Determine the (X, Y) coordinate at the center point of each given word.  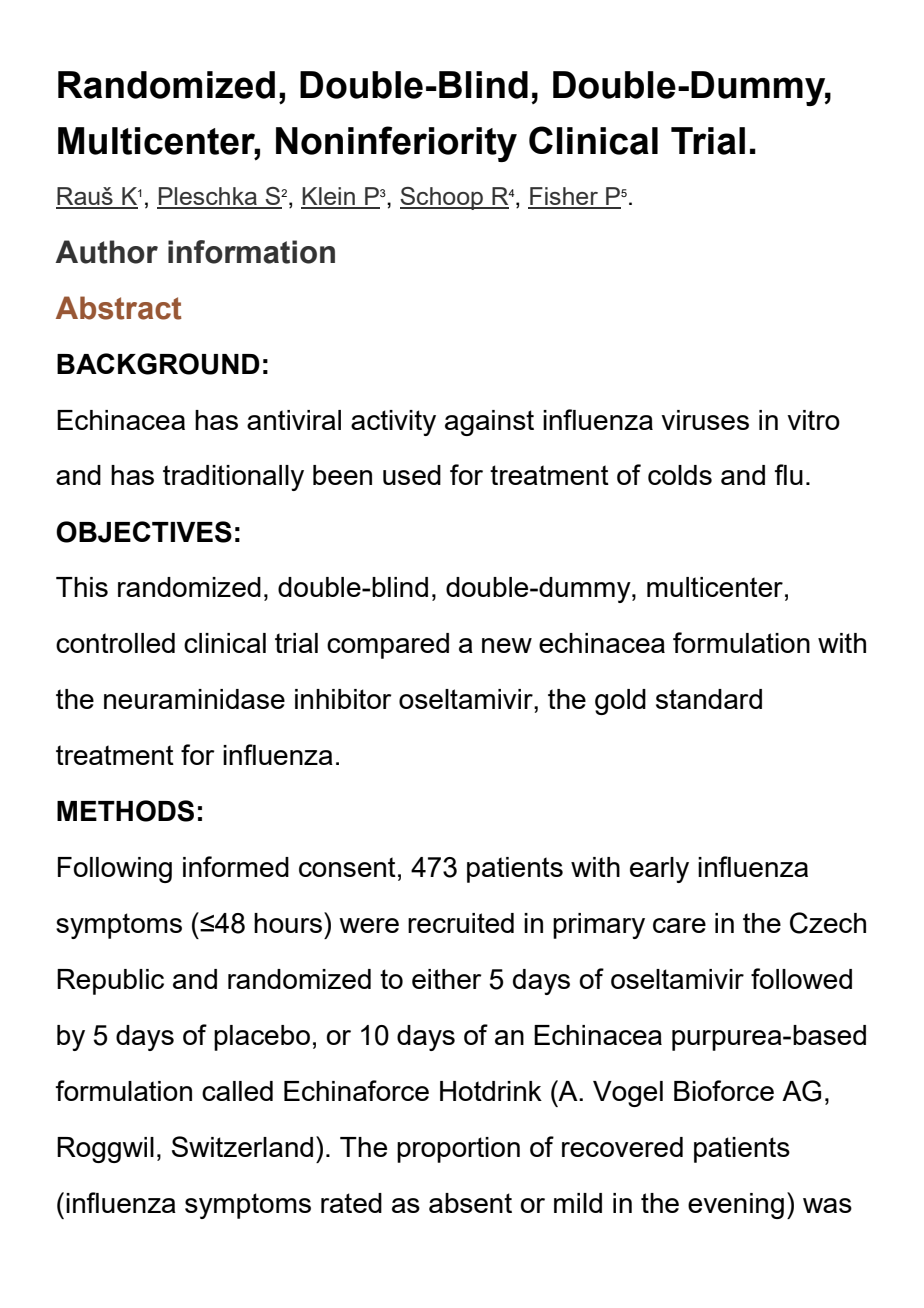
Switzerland (242, 1146)
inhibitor (343, 699)
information (251, 252)
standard (709, 699)
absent (470, 1203)
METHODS (125, 811)
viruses (705, 420)
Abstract (119, 308)
